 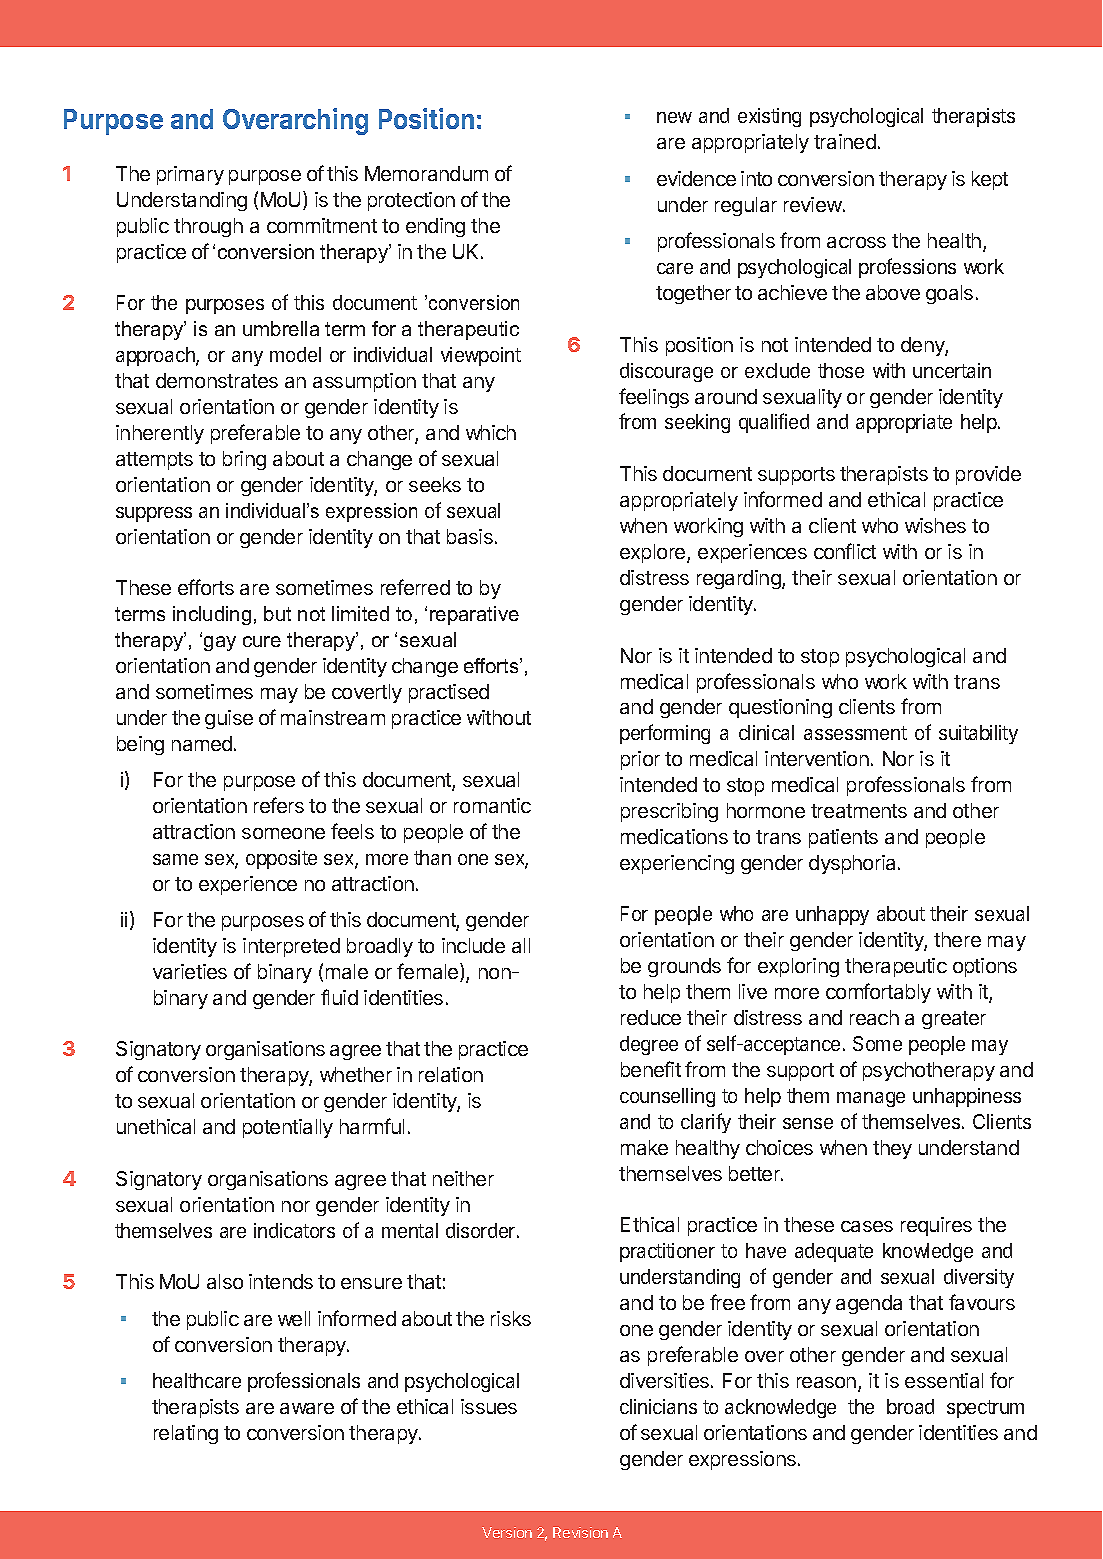 I want to click on refers, so click(x=279, y=805).
